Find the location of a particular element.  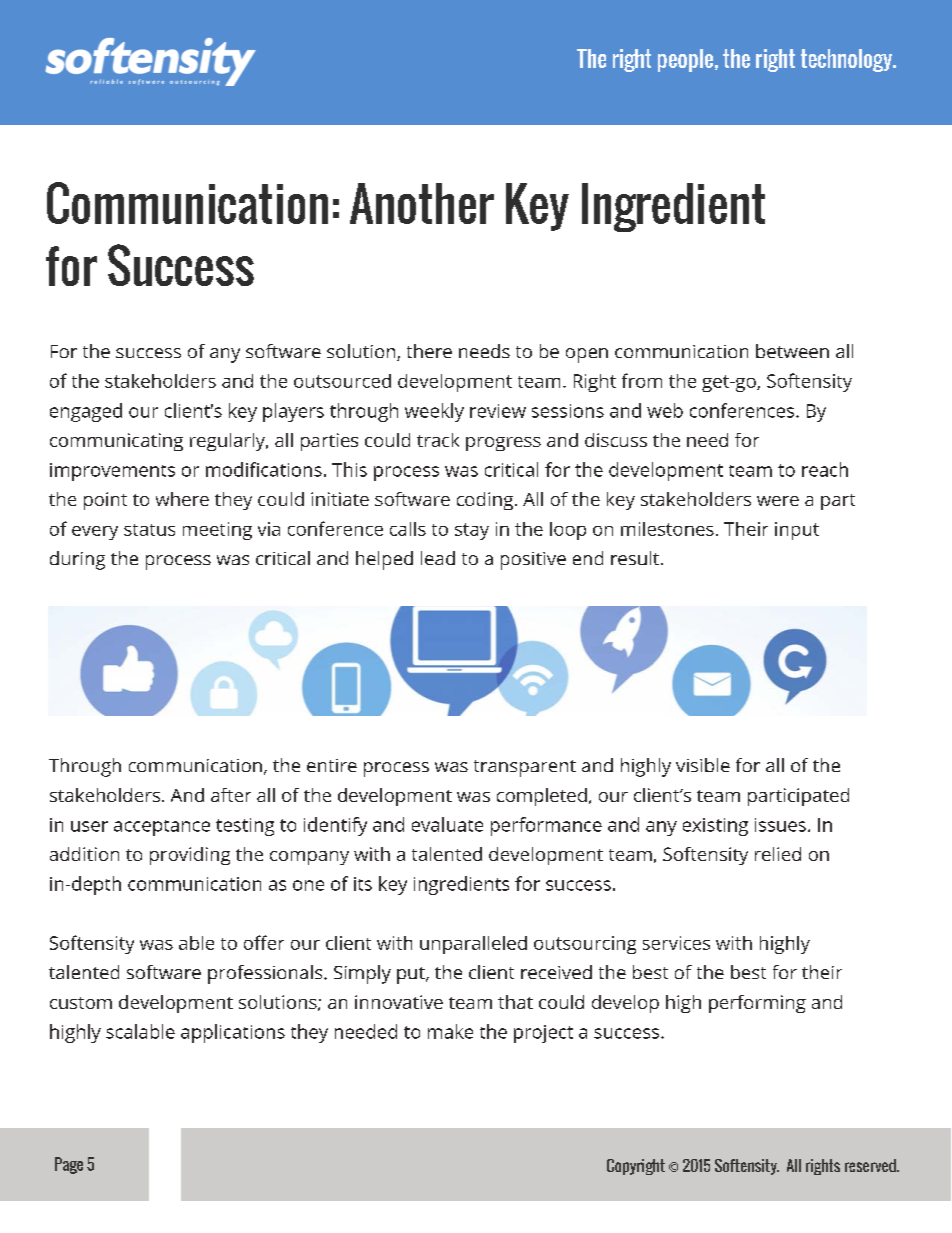

Another is located at coordinates (422, 203).
